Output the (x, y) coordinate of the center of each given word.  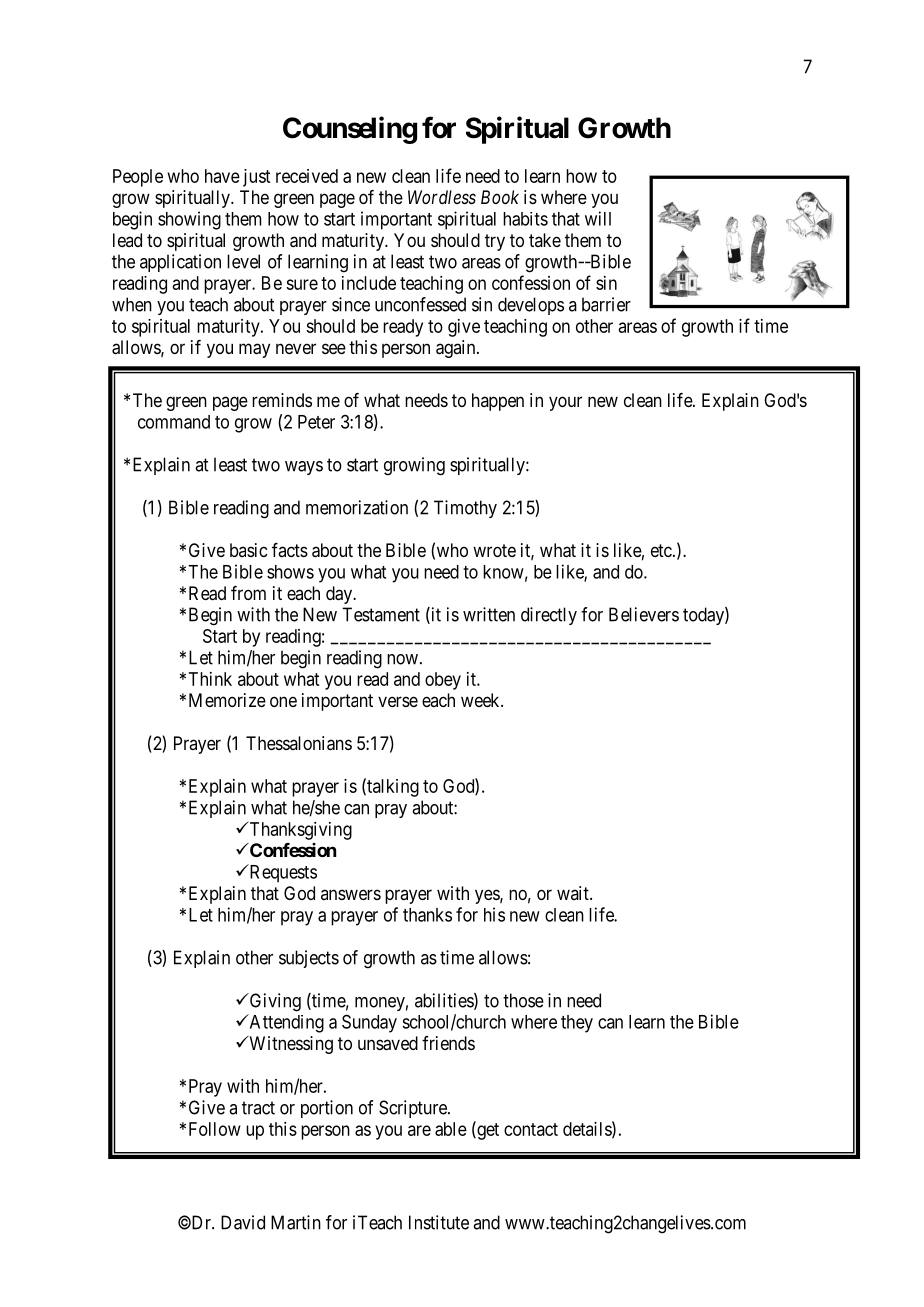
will (598, 218)
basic (248, 550)
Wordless (442, 197)
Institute (439, 1222)
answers (351, 894)
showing (189, 220)
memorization (357, 507)
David (243, 1222)
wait (574, 893)
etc (661, 550)
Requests (282, 873)
